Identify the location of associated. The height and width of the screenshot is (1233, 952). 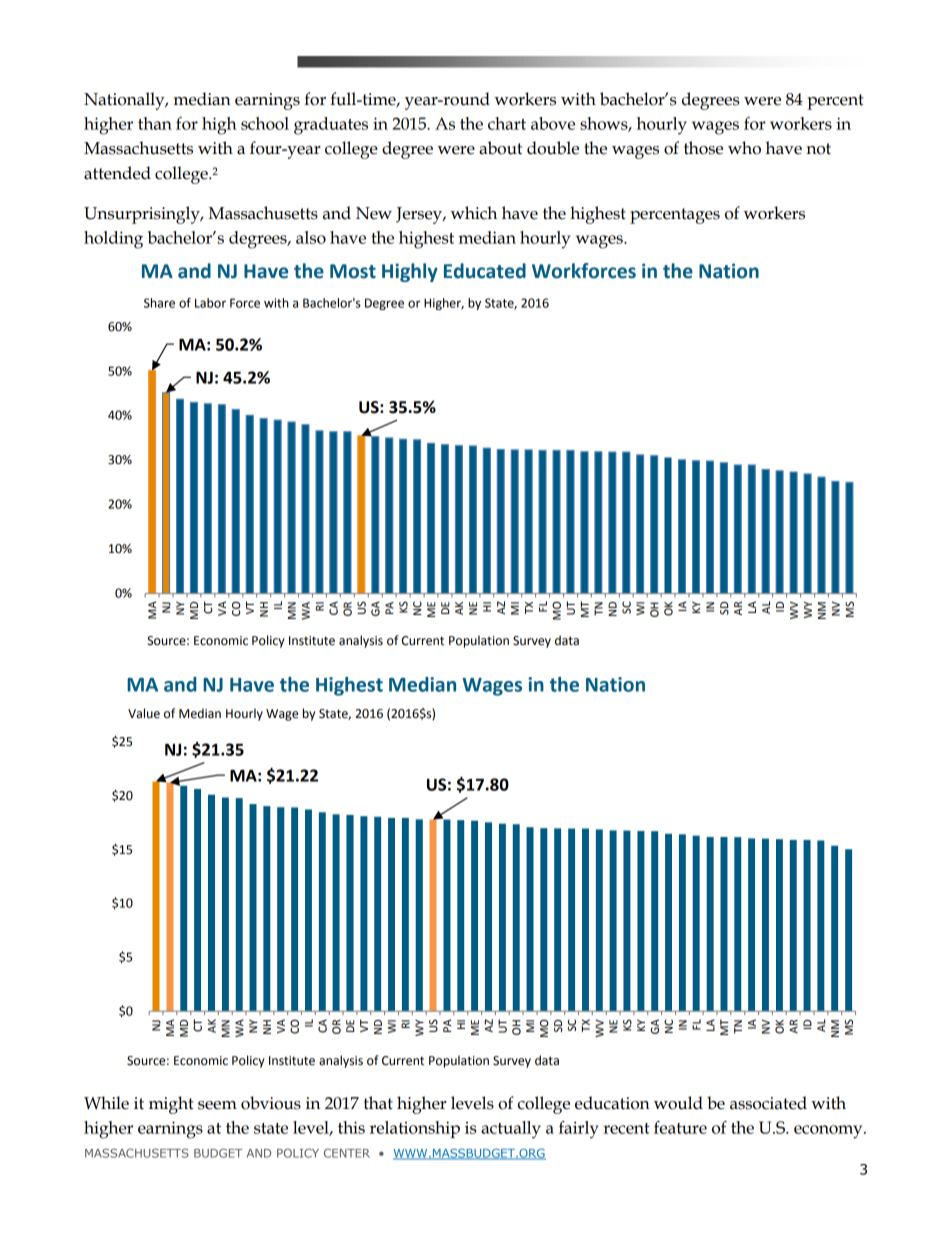
(768, 1103).
